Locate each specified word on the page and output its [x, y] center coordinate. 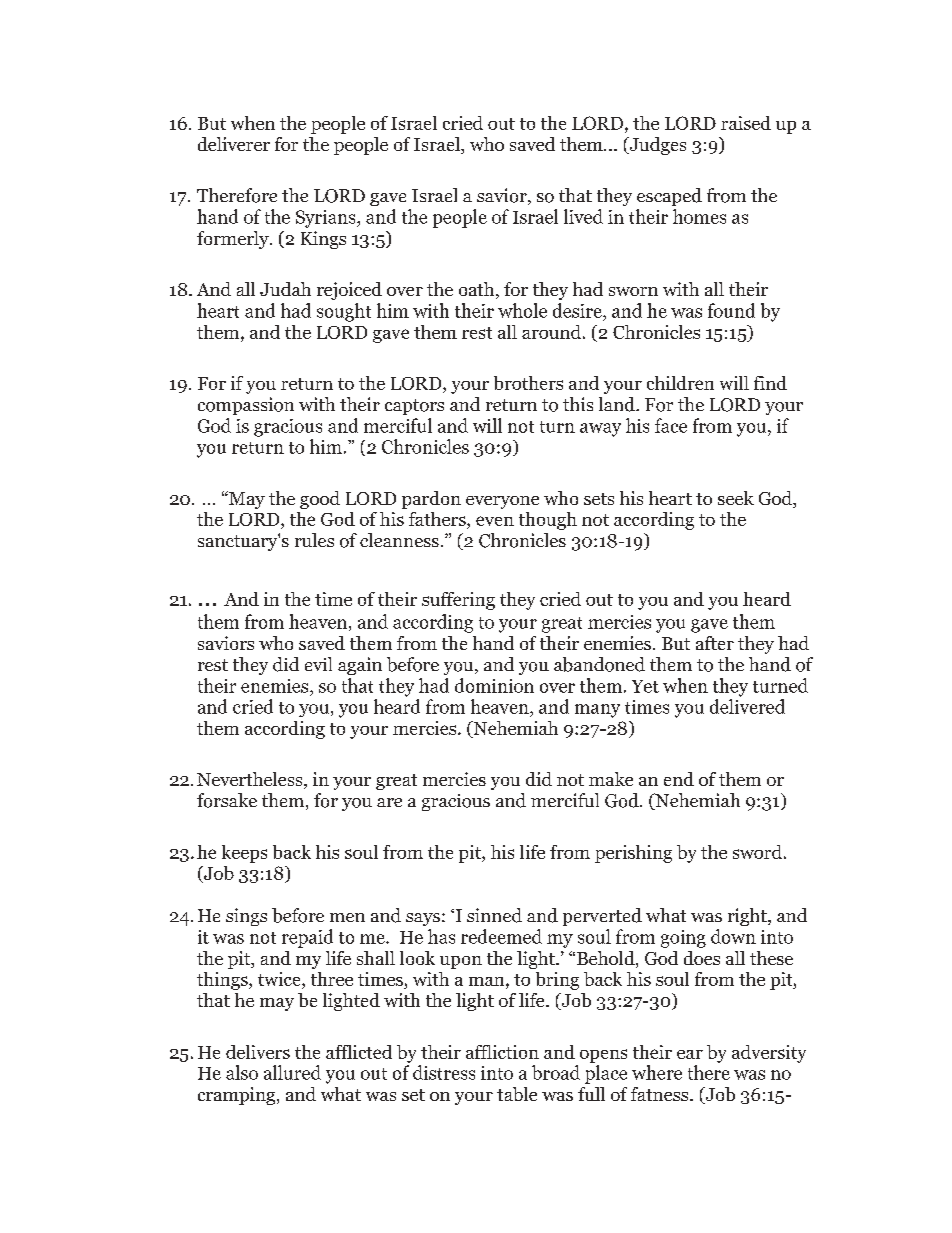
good [320, 500]
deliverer [234, 144]
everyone [502, 502]
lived [583, 216]
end [679, 779]
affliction [502, 1052]
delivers [258, 1052]
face [671, 425]
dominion [494, 685]
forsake [227, 800]
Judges [656, 146]
